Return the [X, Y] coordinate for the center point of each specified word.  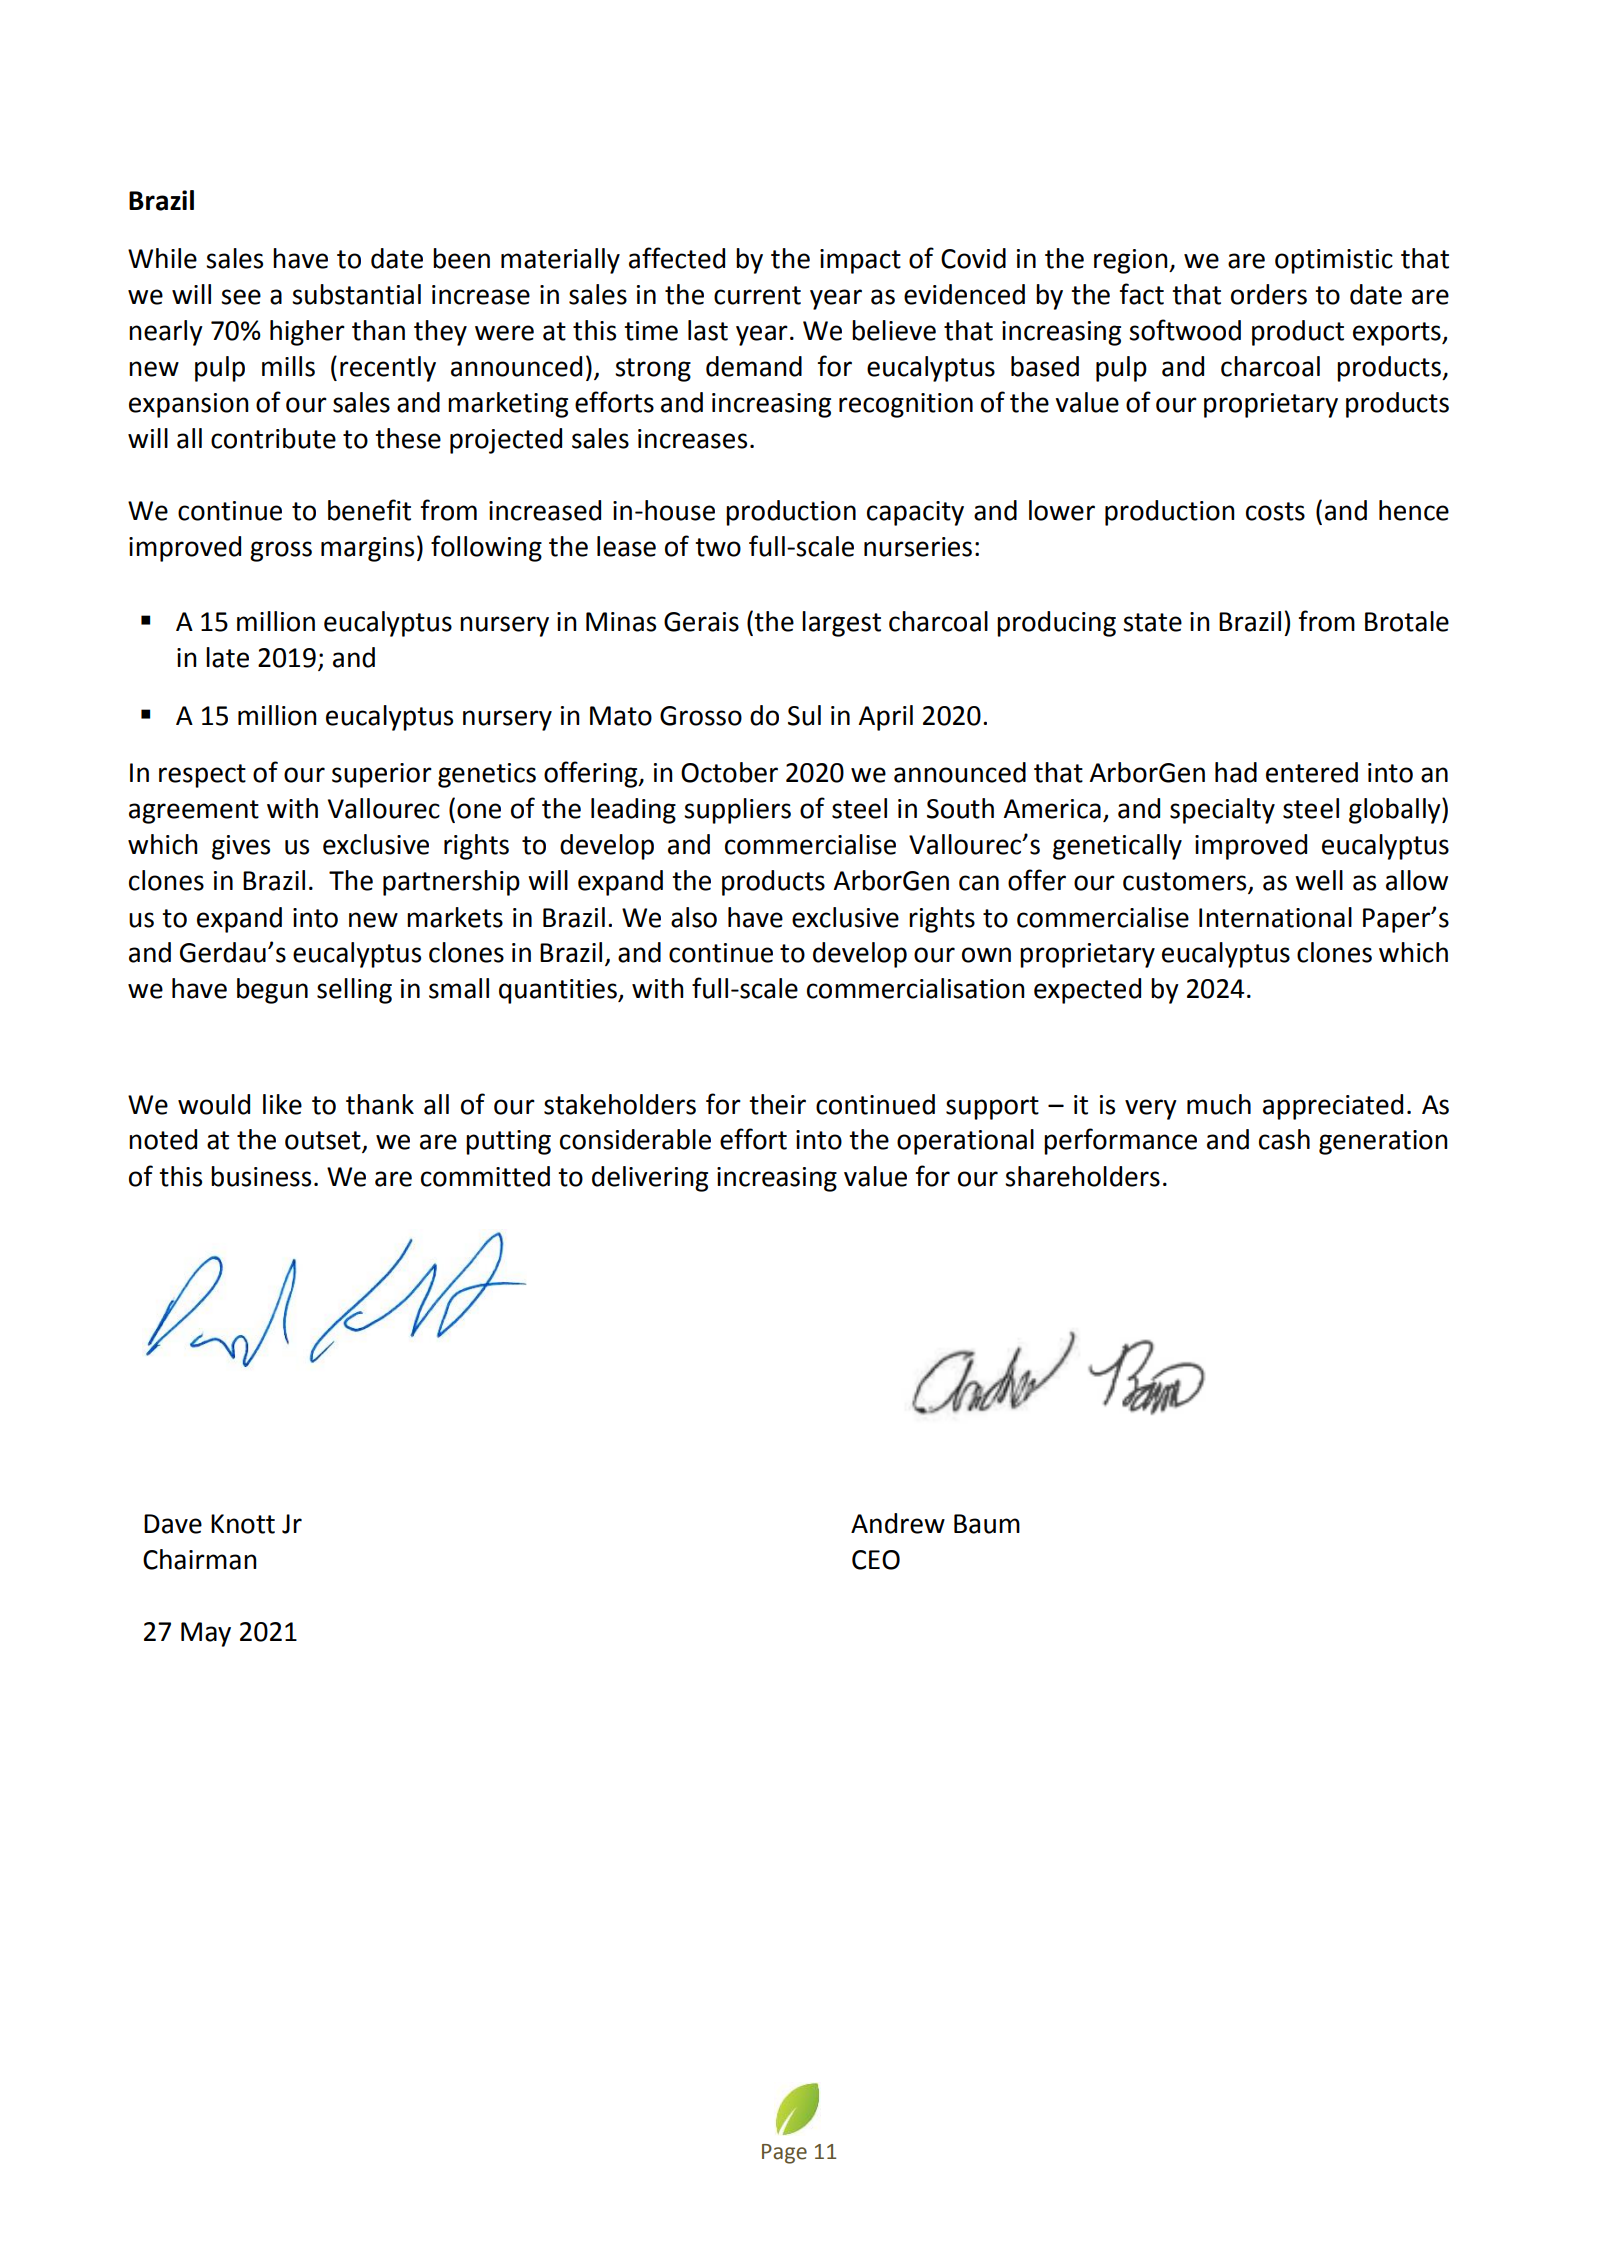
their [777, 1104]
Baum [987, 1524]
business [261, 1176]
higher [307, 333]
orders [1269, 294]
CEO [876, 1560]
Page [784, 2154]
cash [1284, 1139]
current [757, 295]
